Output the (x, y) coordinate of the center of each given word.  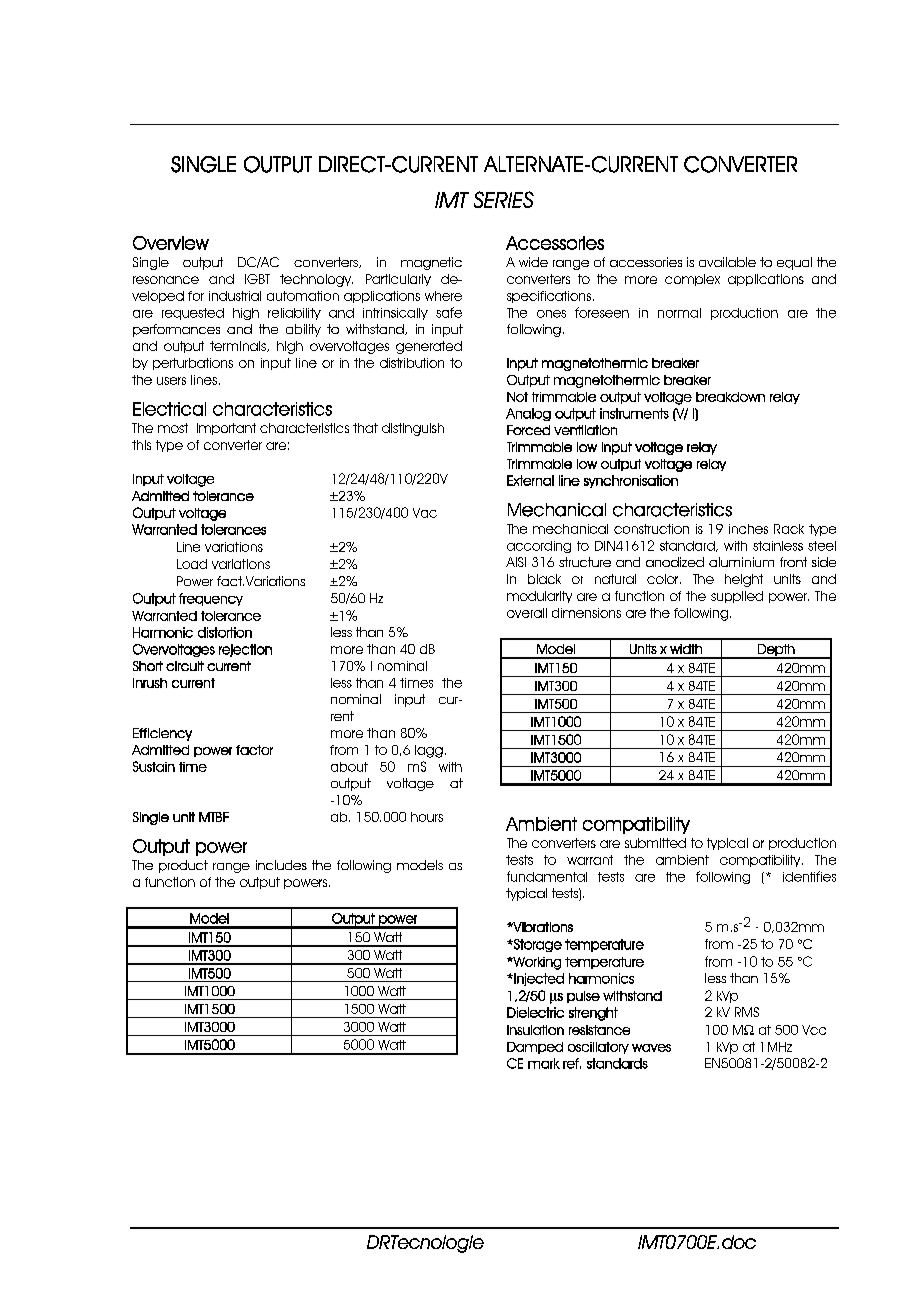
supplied (737, 597)
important (226, 429)
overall (527, 613)
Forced (528, 430)
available (727, 262)
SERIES (504, 199)
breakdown (730, 397)
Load (192, 564)
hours (427, 817)
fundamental (547, 876)
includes (281, 865)
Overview (171, 243)
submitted (655, 843)
